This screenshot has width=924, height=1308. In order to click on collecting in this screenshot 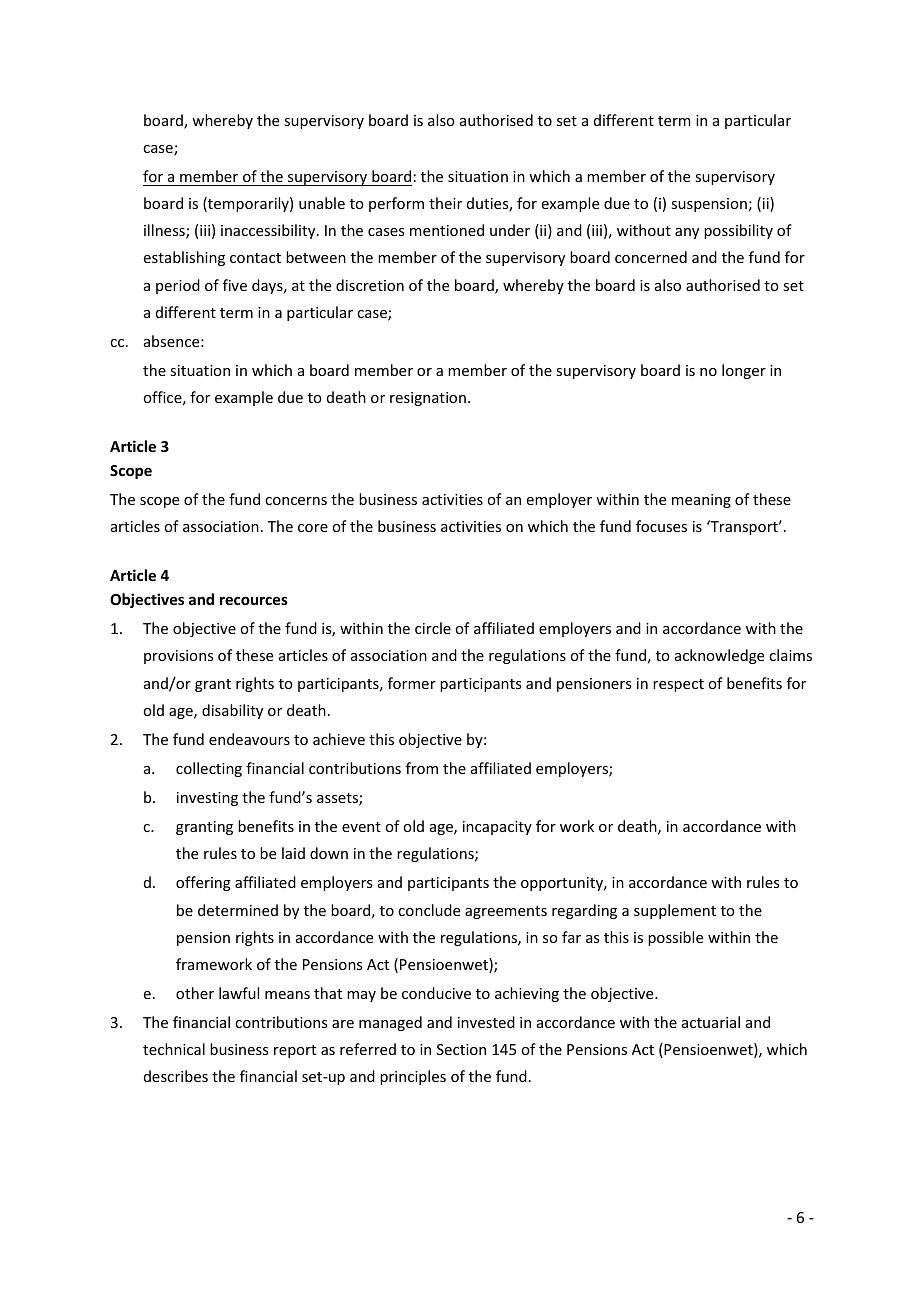, I will do `click(209, 769)`.
